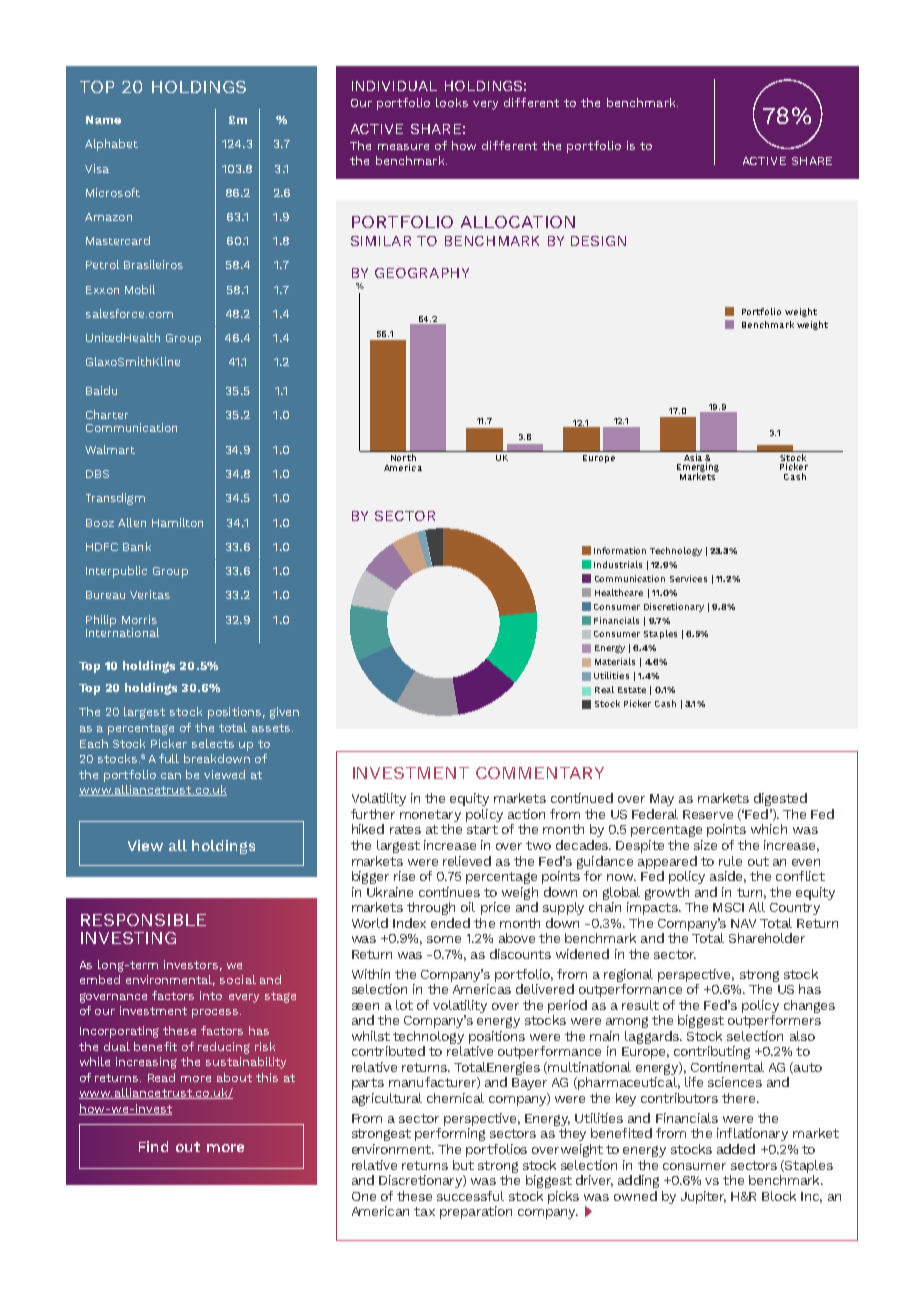 This image has width=924, height=1308. What do you see at coordinates (604, 689) in the image?
I see `Real` at bounding box center [604, 689].
